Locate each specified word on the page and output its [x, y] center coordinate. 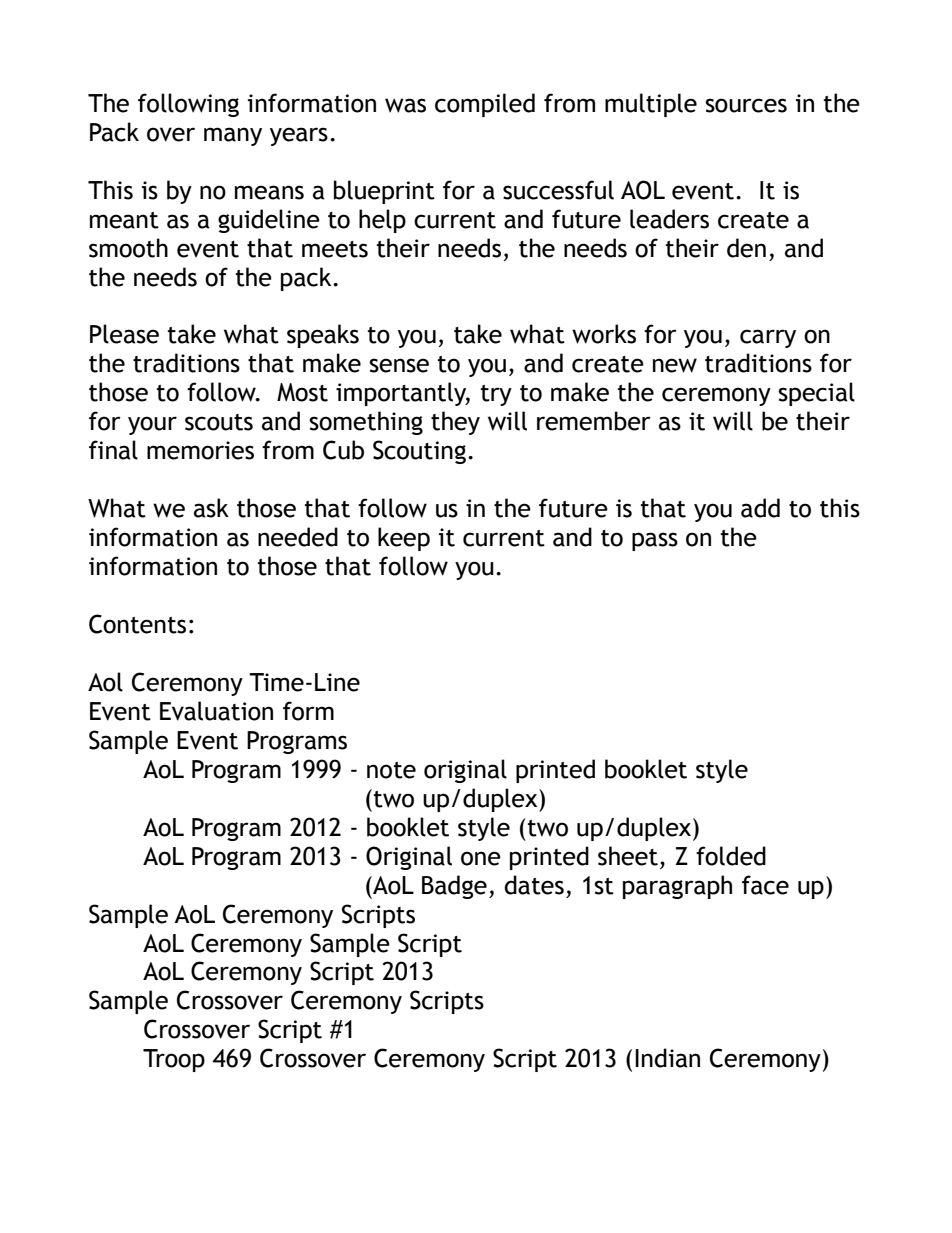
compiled [485, 105]
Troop [174, 1060]
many [233, 136]
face [765, 885]
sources [746, 105]
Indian [667, 1058]
